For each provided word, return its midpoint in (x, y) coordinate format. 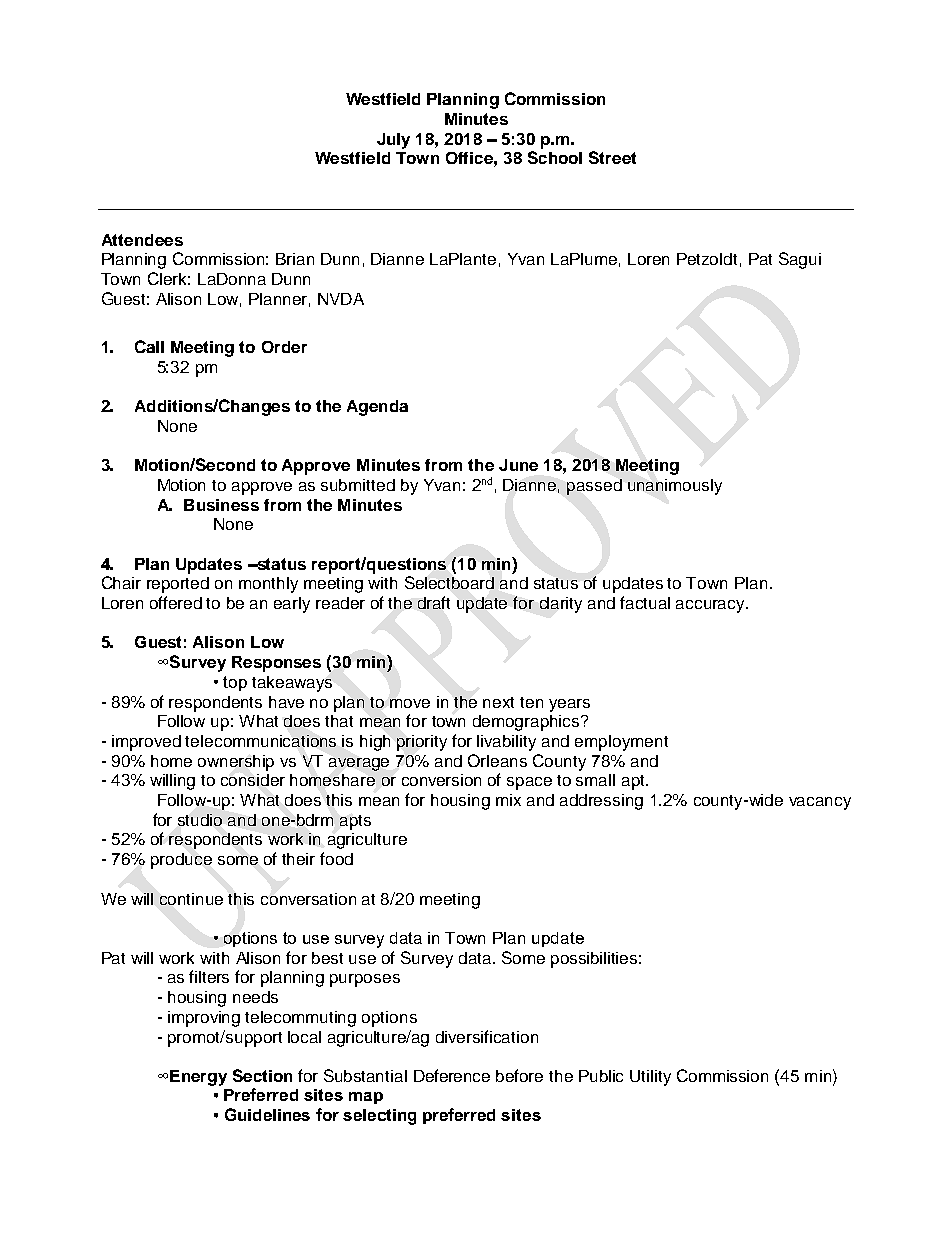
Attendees (142, 240)
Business (221, 505)
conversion (441, 780)
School (555, 157)
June (518, 465)
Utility (650, 1078)
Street (612, 157)
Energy (198, 1078)
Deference (452, 1075)
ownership (236, 763)
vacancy (820, 803)
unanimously (675, 487)
